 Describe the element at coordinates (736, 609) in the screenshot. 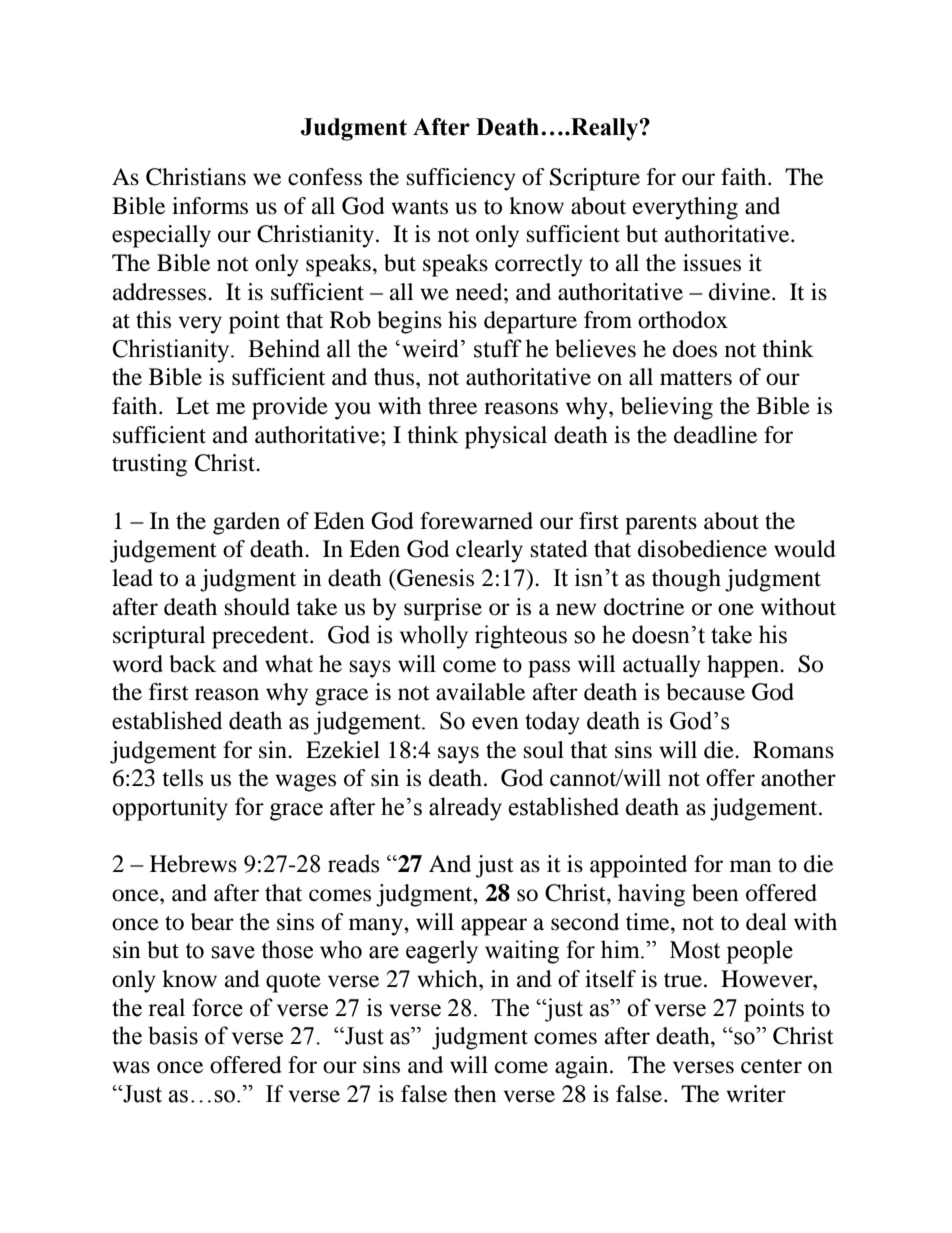

I see `one` at that location.
